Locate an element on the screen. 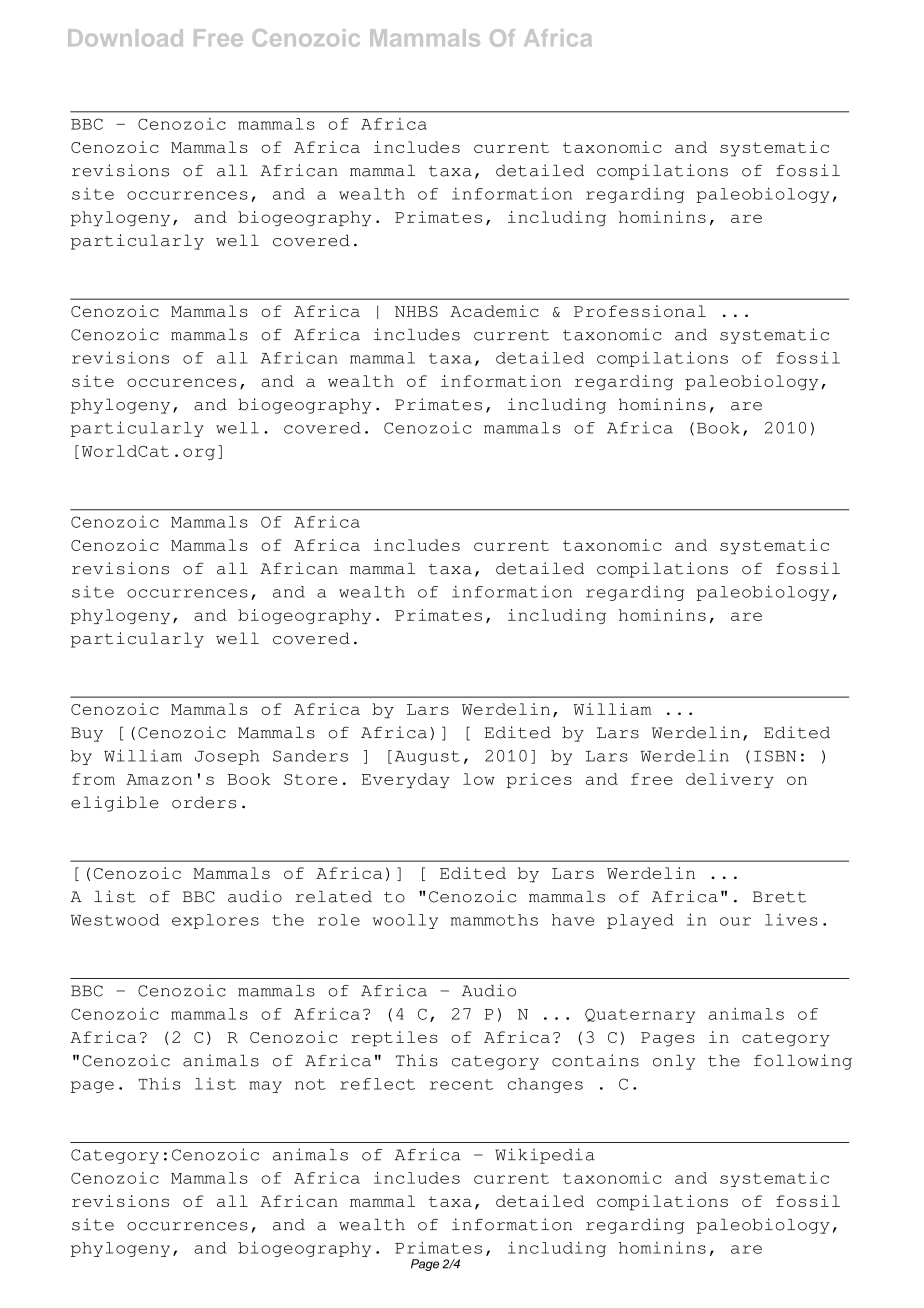  Download is located at coordinates (125, 38).
